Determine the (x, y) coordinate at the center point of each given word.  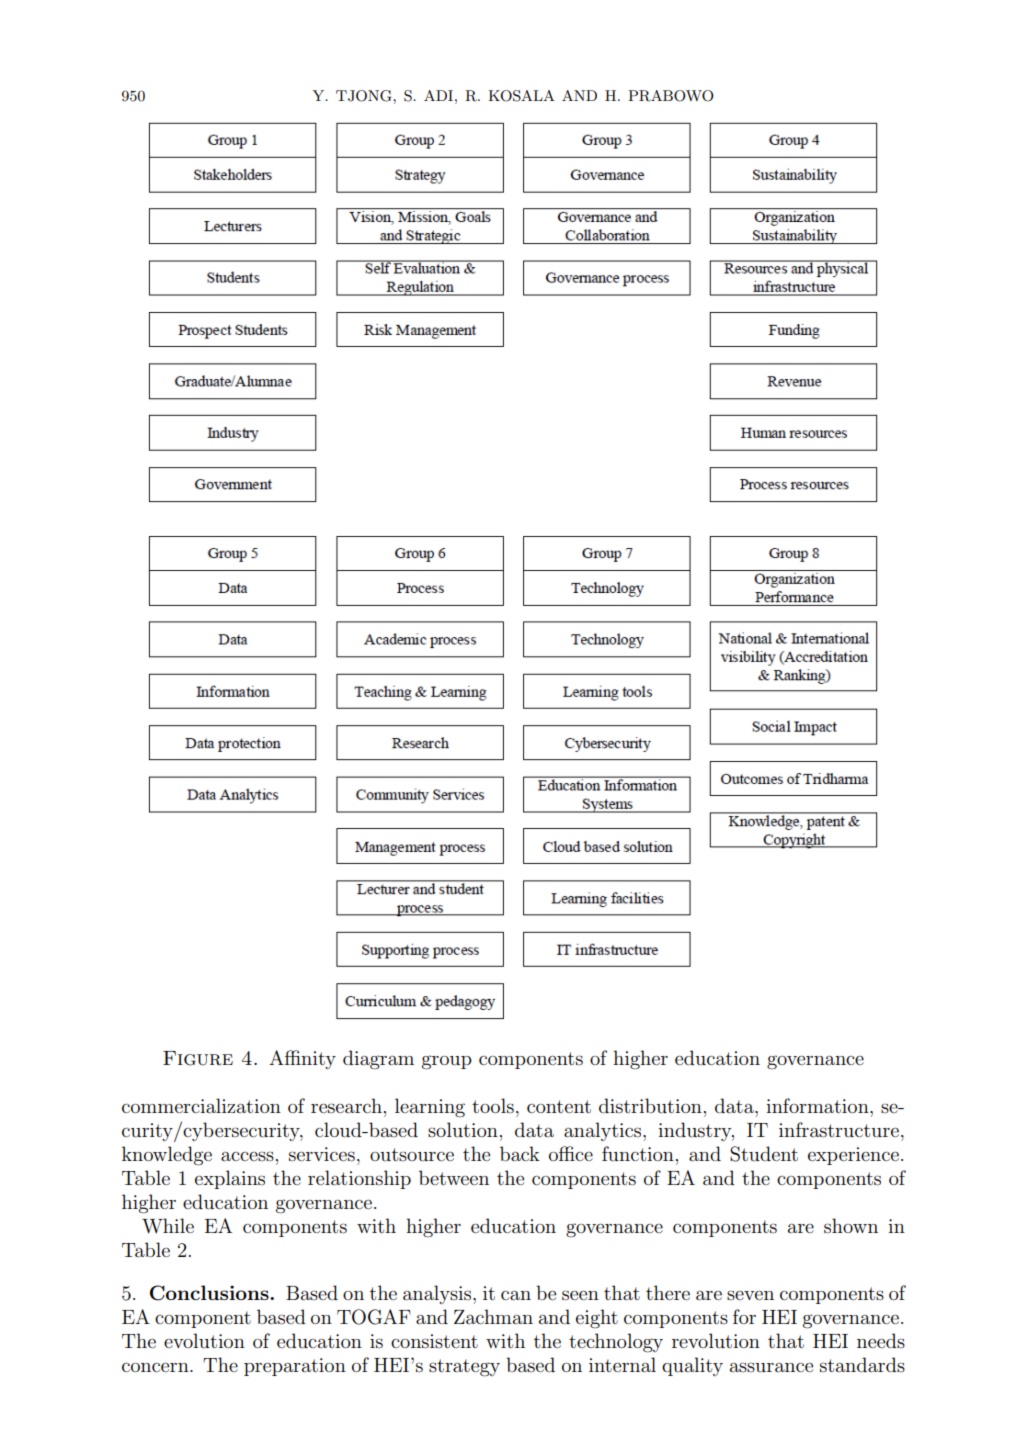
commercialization (201, 1105)
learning (430, 1108)
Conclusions (210, 1293)
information (818, 1105)
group (447, 1062)
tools (493, 1106)
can (516, 1295)
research (346, 1106)
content (559, 1106)
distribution (650, 1106)
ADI (440, 95)
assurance (771, 1367)
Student (764, 1154)
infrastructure (839, 1130)
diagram (378, 1060)
